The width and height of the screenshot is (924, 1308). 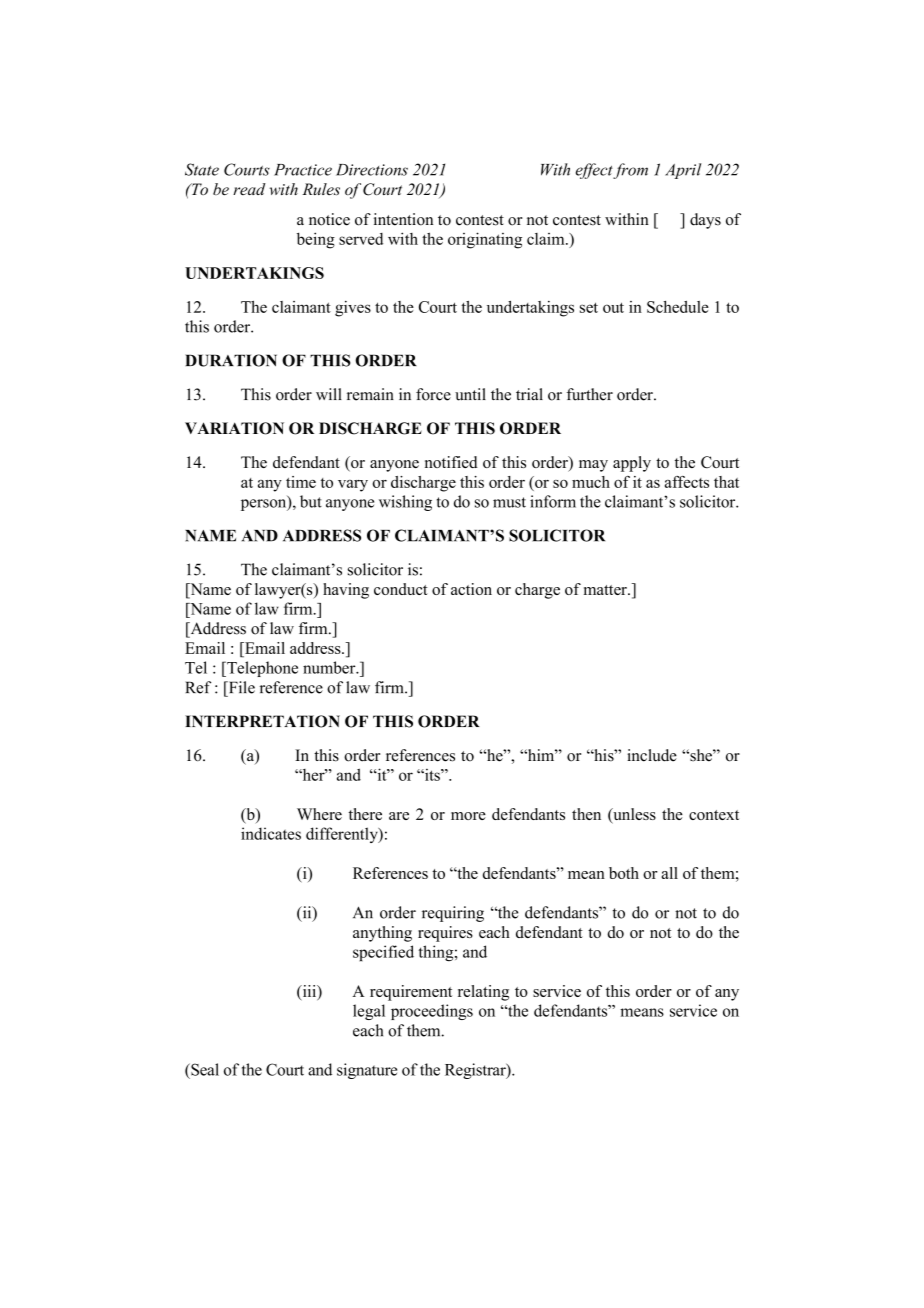 What do you see at coordinates (204, 1069) in the screenshot?
I see `Seal` at bounding box center [204, 1069].
